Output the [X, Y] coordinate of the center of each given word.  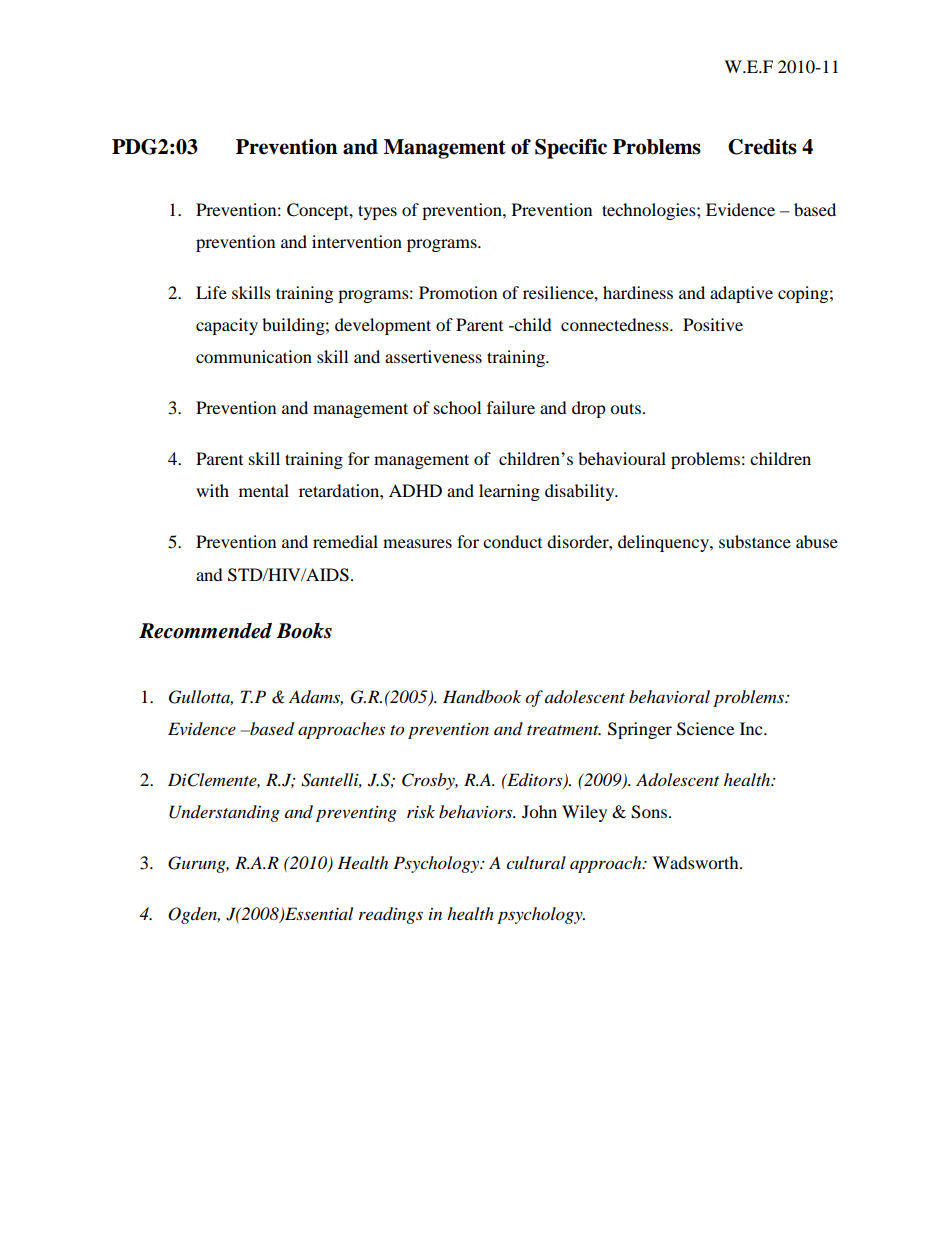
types [377, 212]
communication [254, 356]
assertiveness [433, 356]
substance [755, 541]
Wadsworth [696, 862]
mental [264, 490]
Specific [571, 149]
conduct [512, 541]
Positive [713, 324]
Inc [752, 728]
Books [304, 631]
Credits [762, 147]
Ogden [194, 915]
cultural [536, 862]
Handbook [482, 697]
